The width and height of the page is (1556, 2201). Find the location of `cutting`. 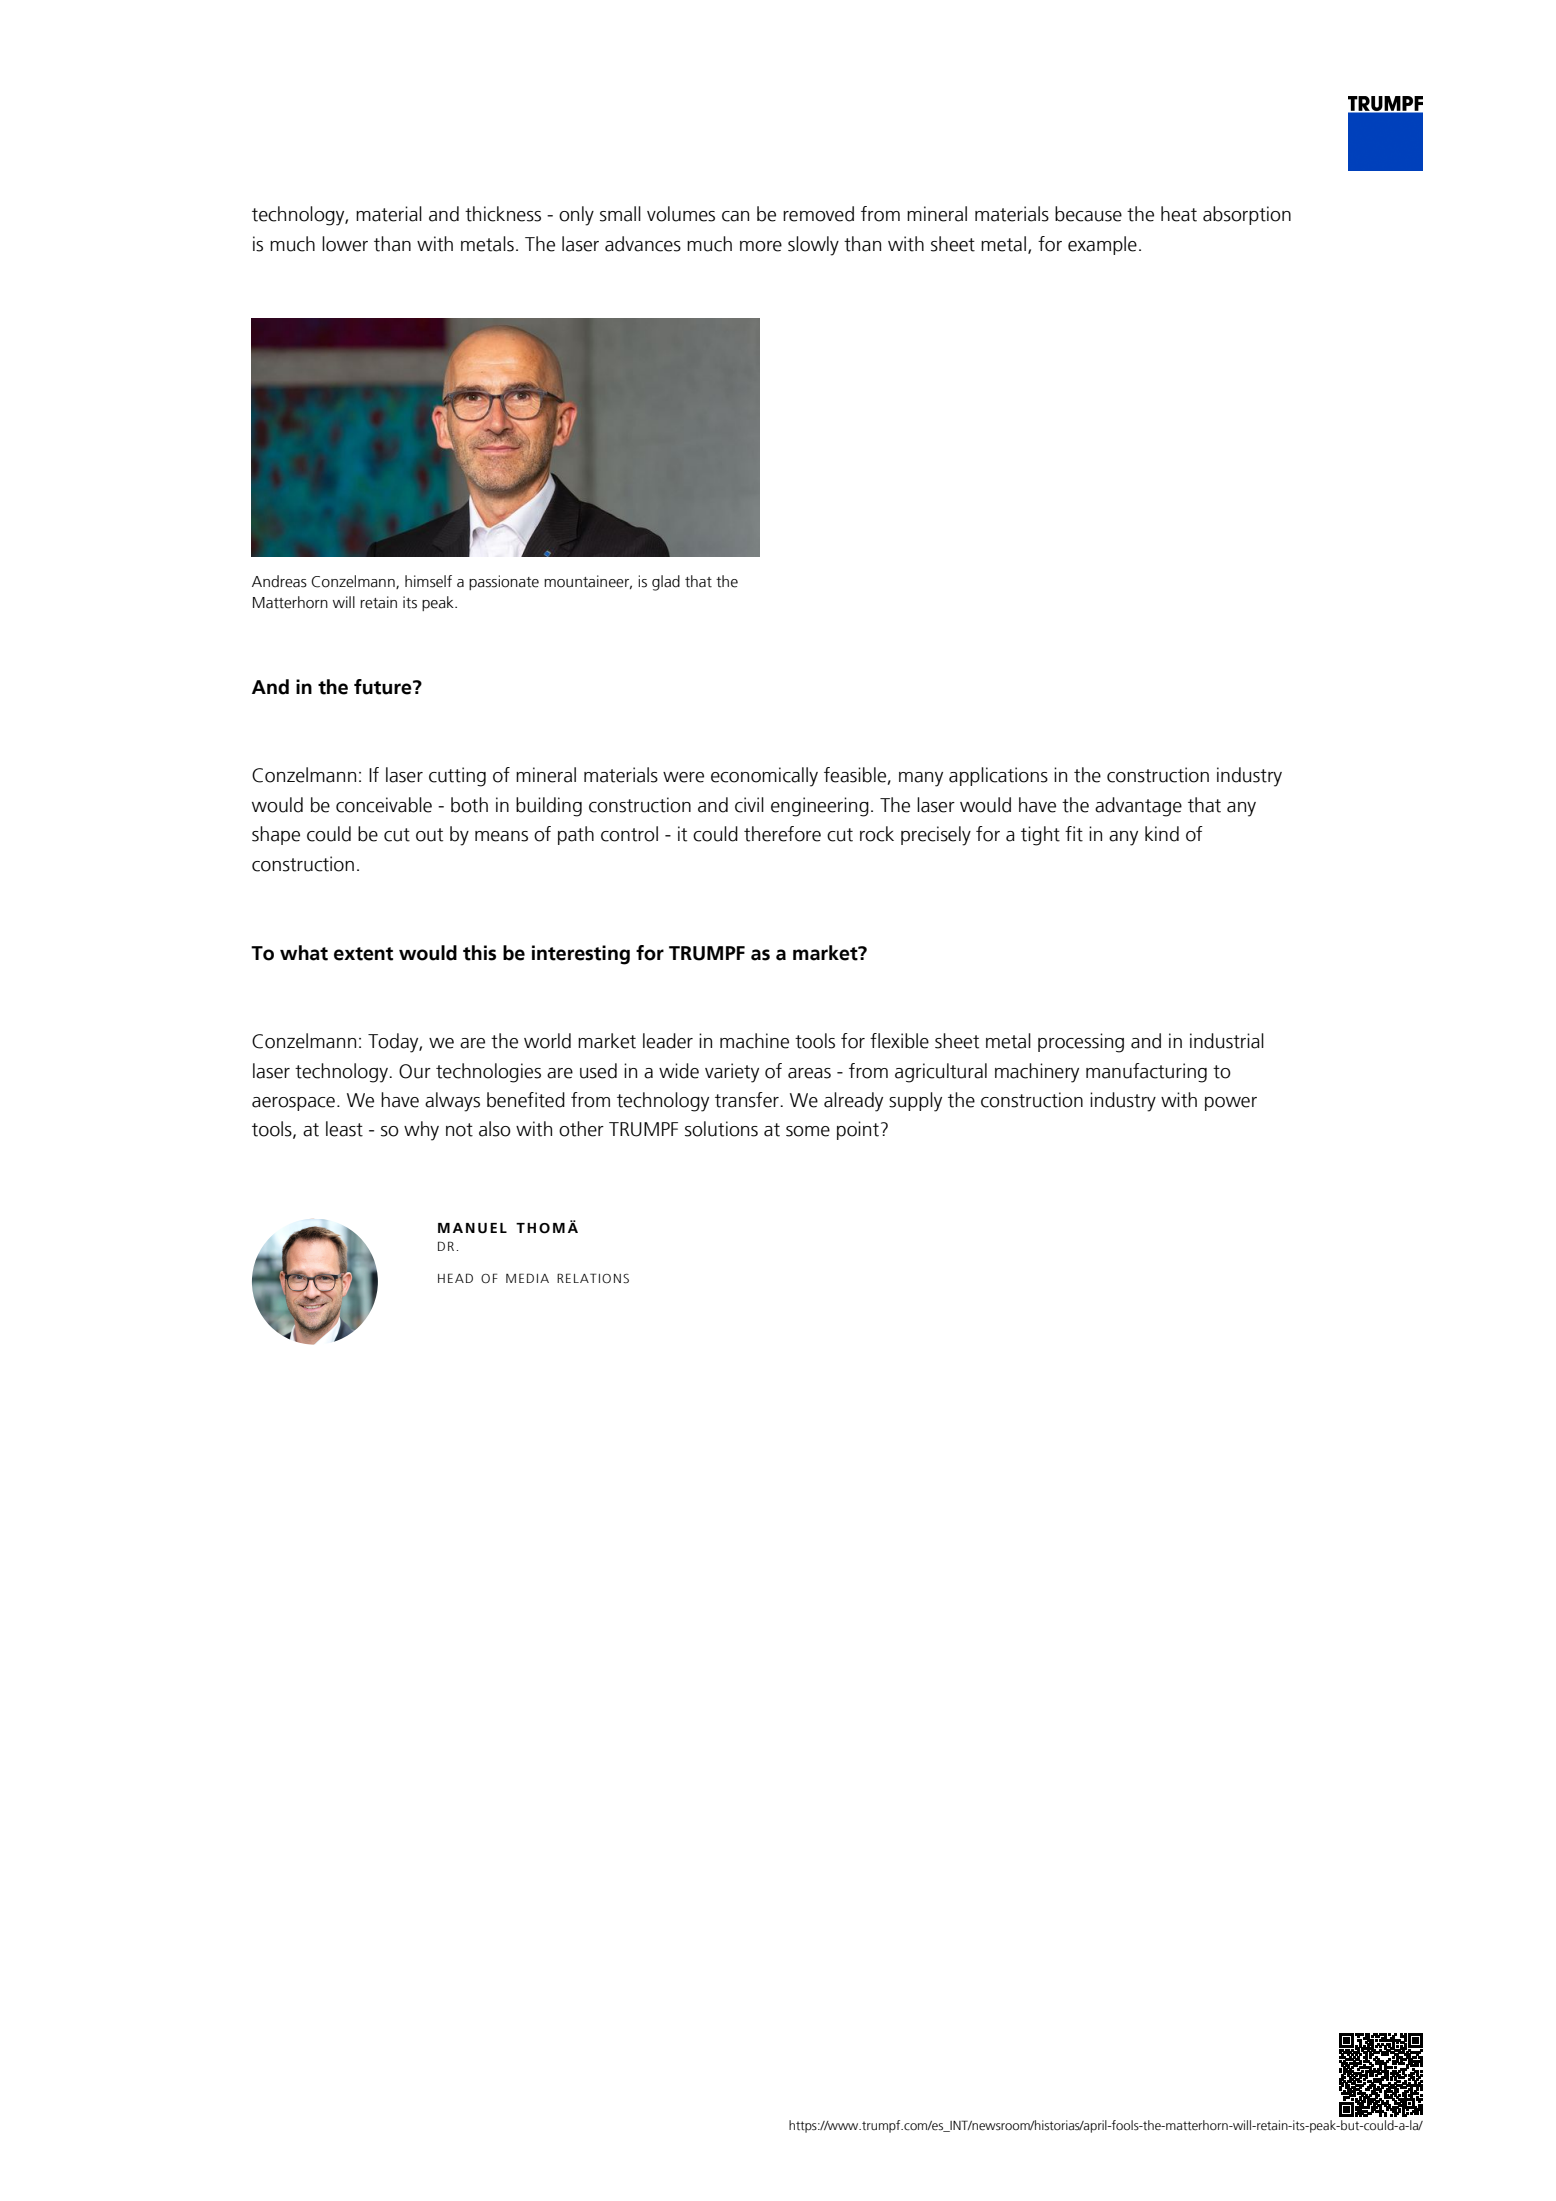

cutting is located at coordinates (457, 777).
